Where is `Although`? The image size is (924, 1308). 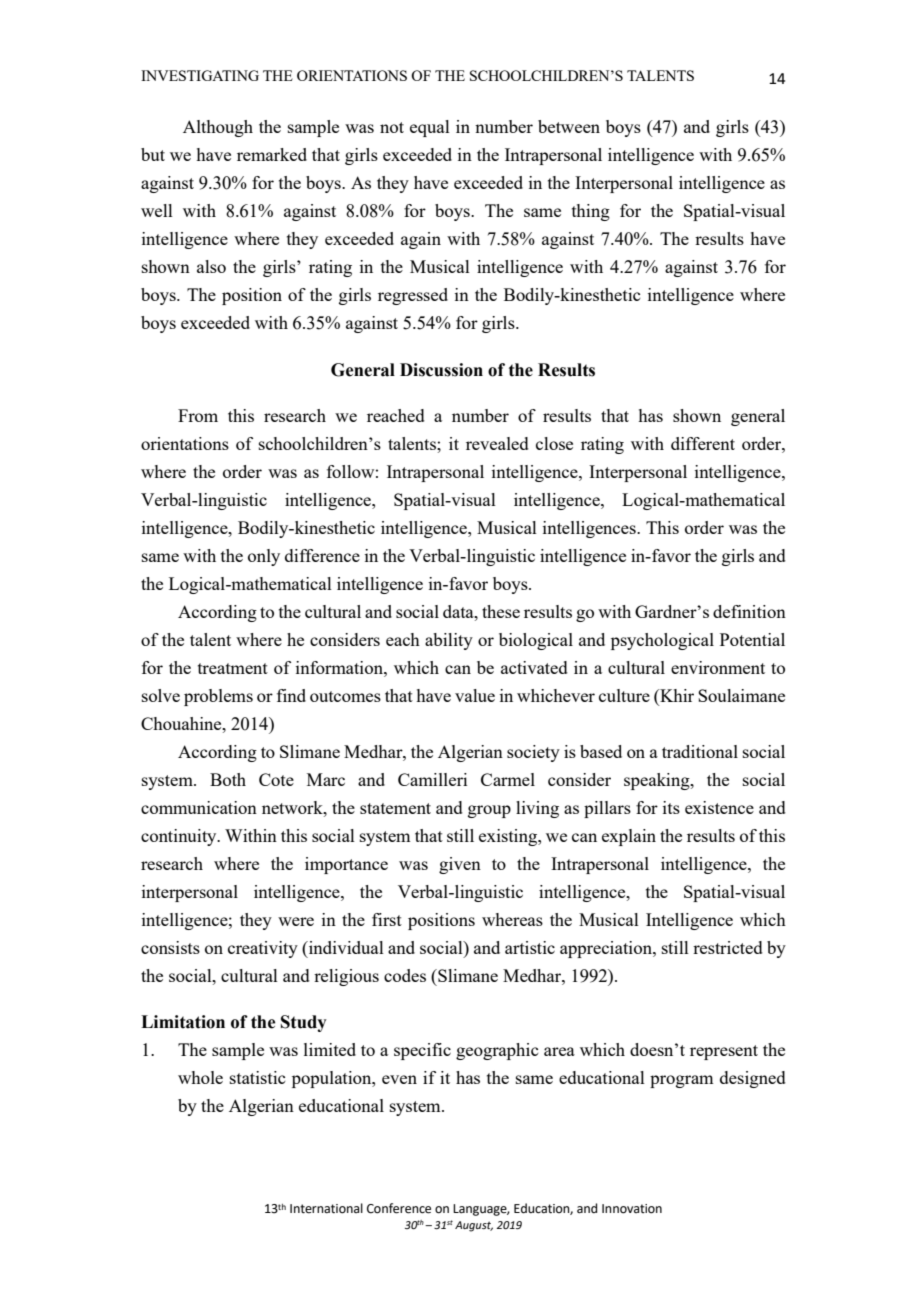 Although is located at coordinates (218, 128).
